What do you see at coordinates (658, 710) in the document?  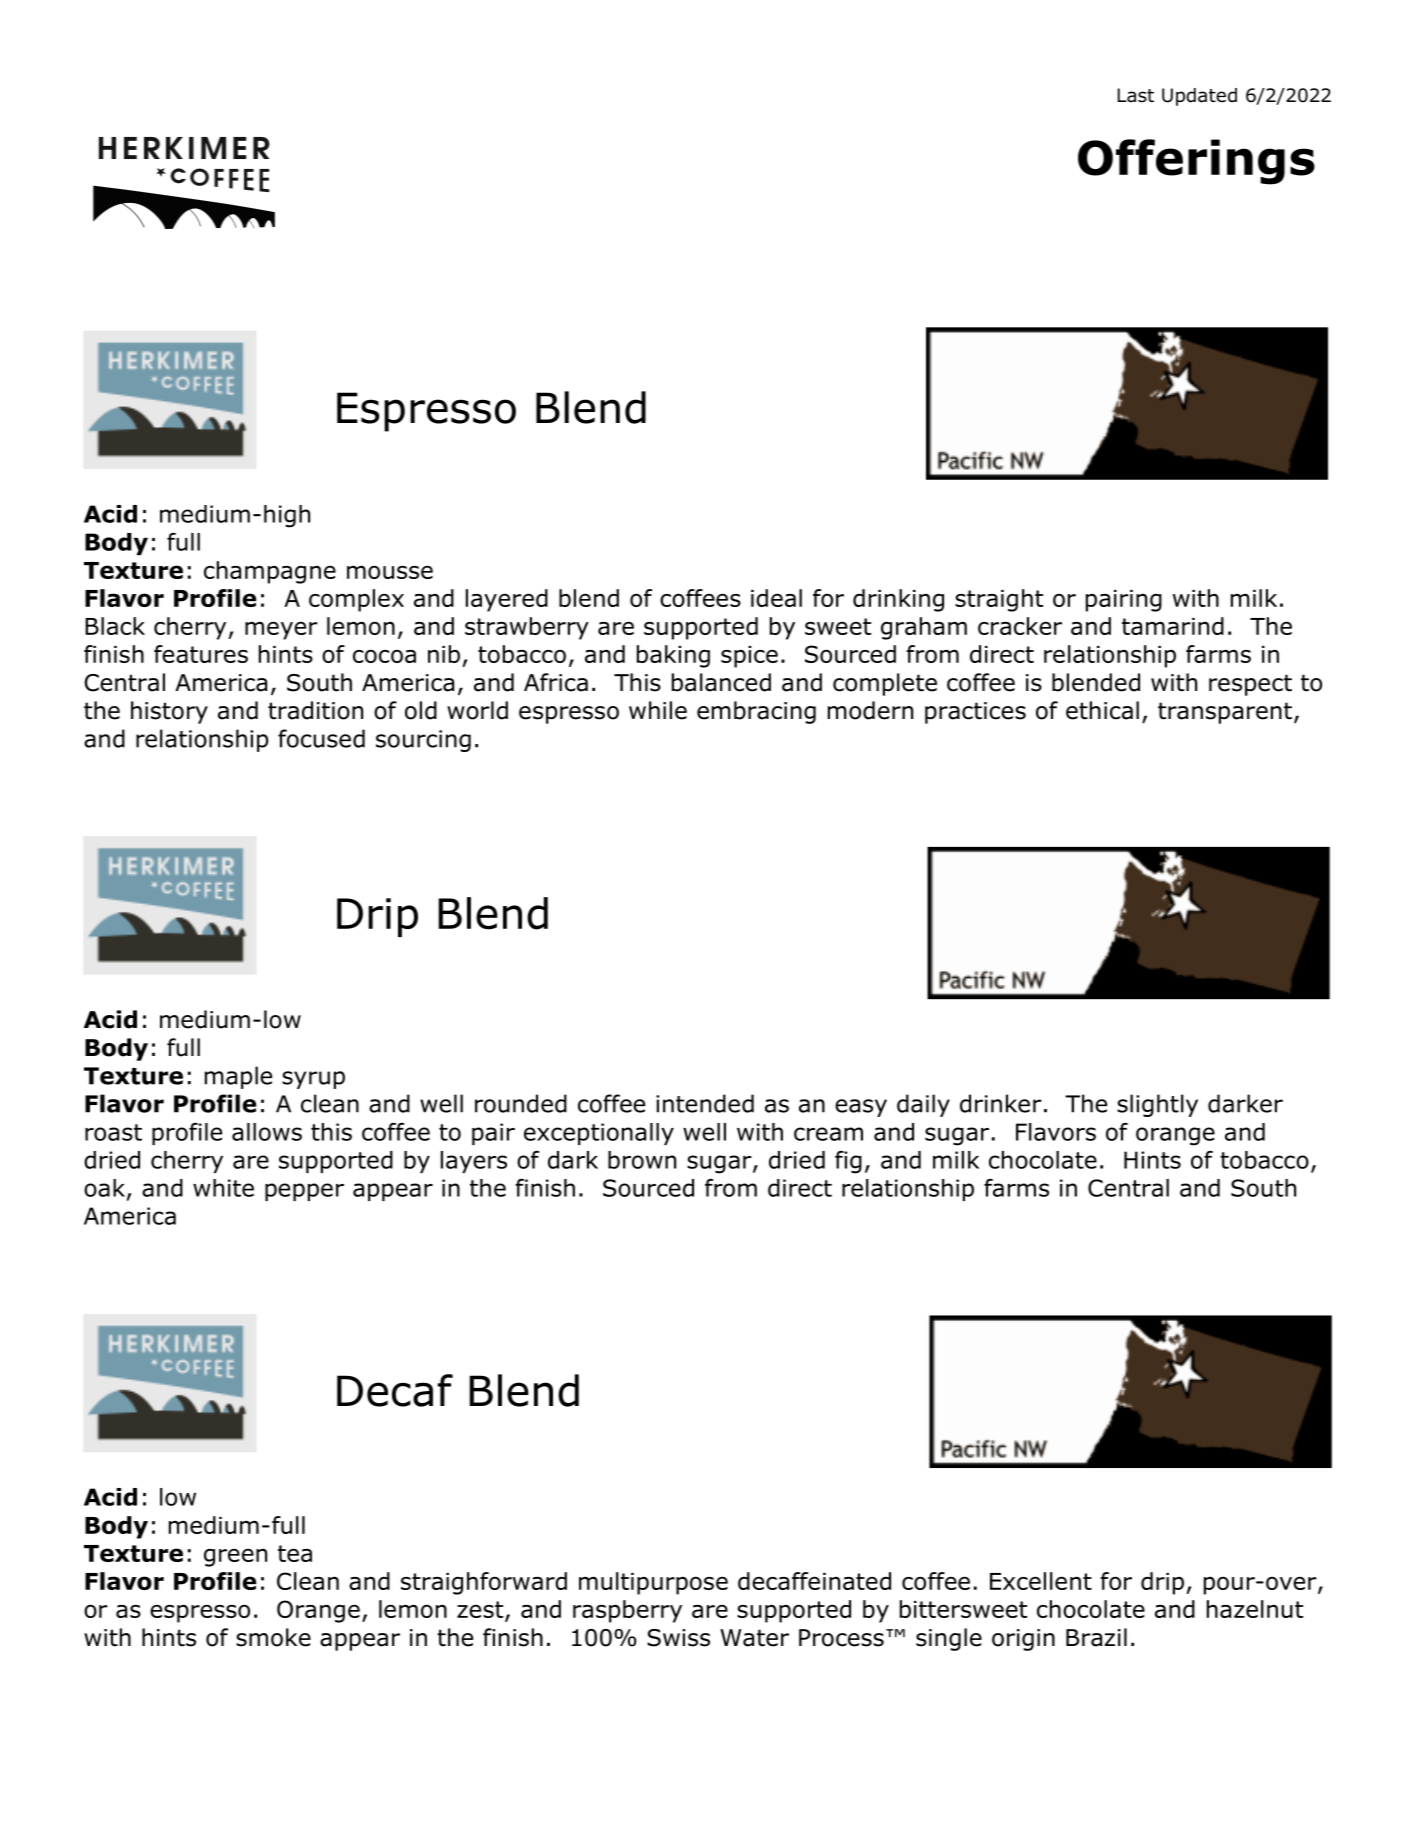 I see `while` at bounding box center [658, 710].
